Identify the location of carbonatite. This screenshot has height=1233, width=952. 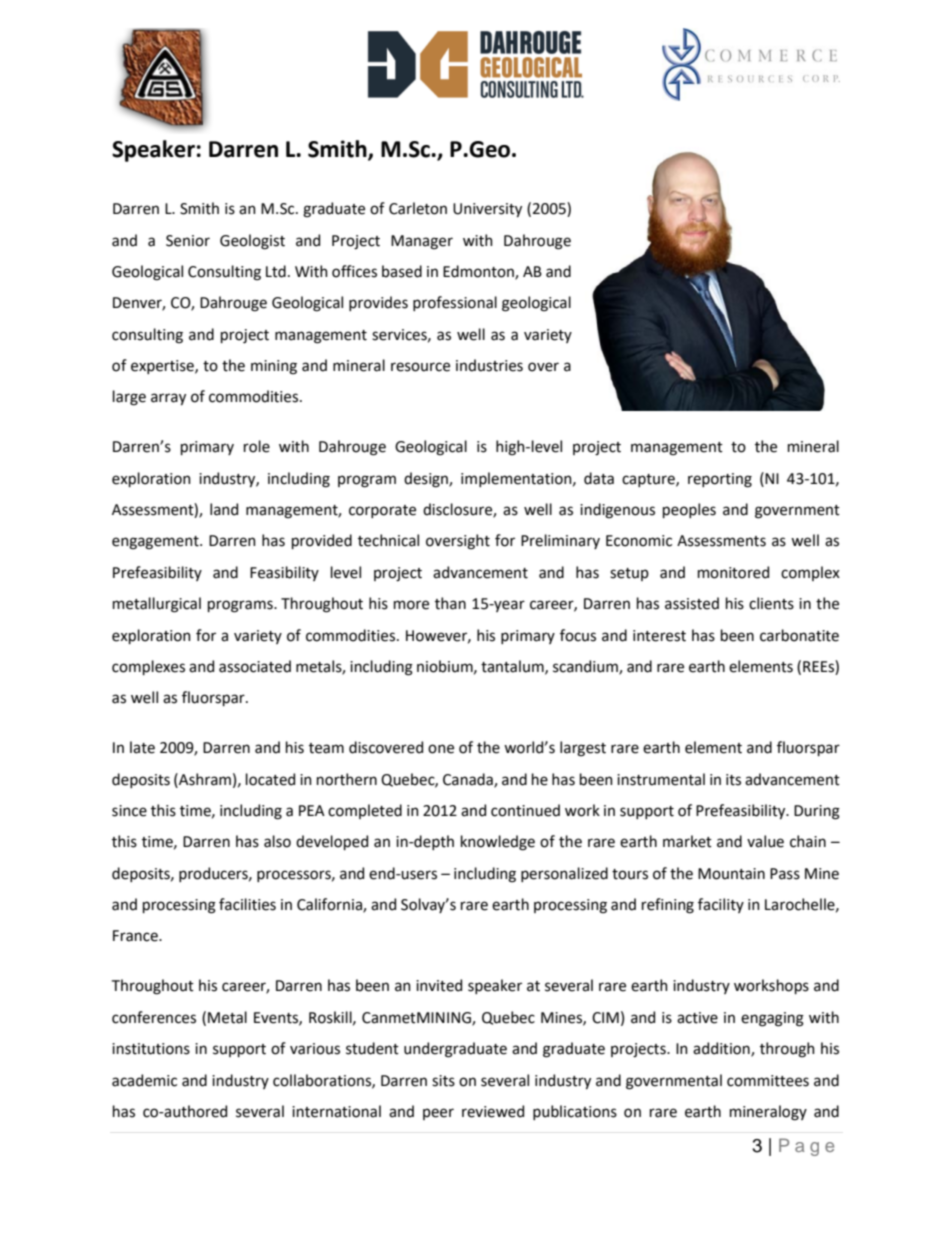
(799, 635).
